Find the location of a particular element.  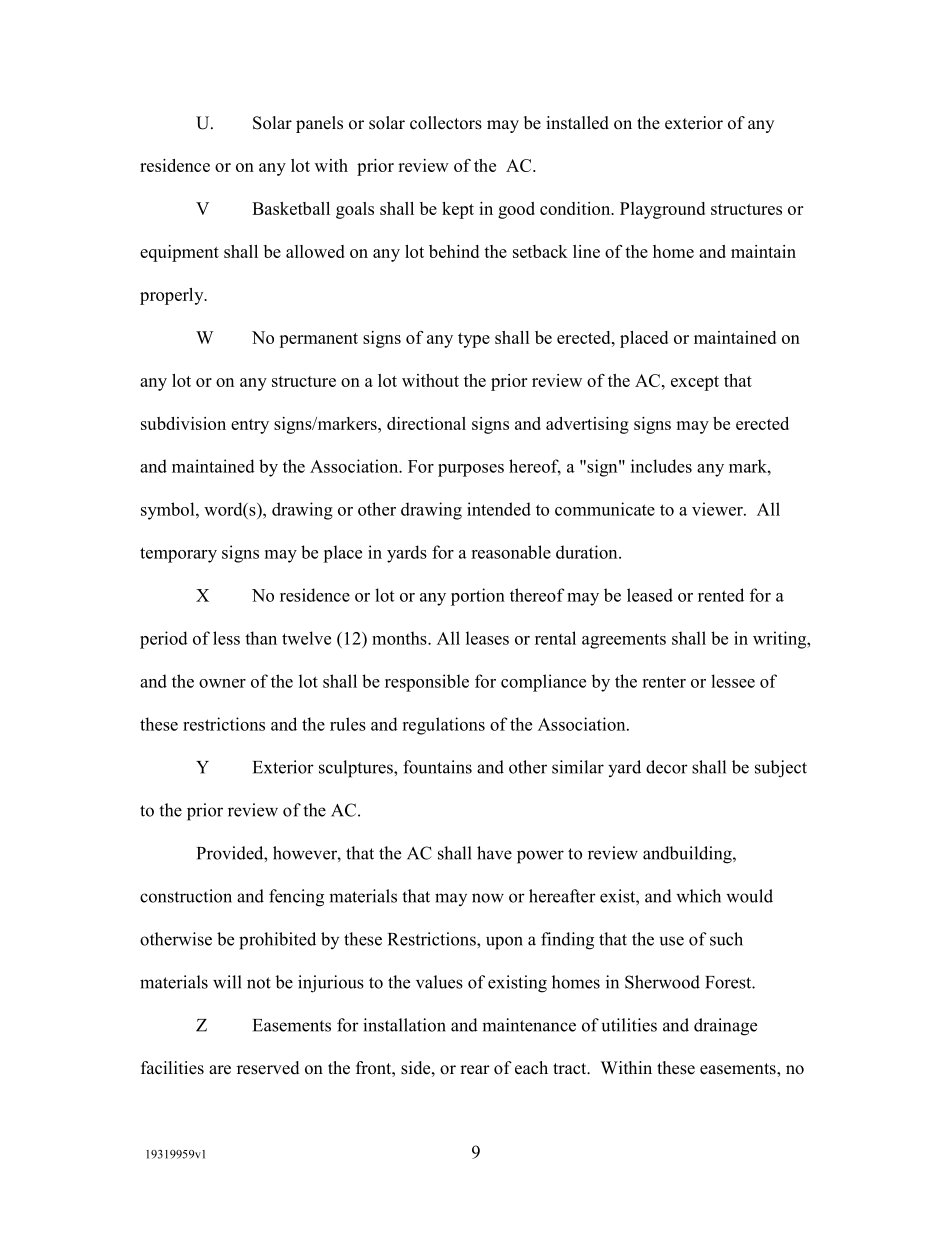

drainage is located at coordinates (725, 1027).
